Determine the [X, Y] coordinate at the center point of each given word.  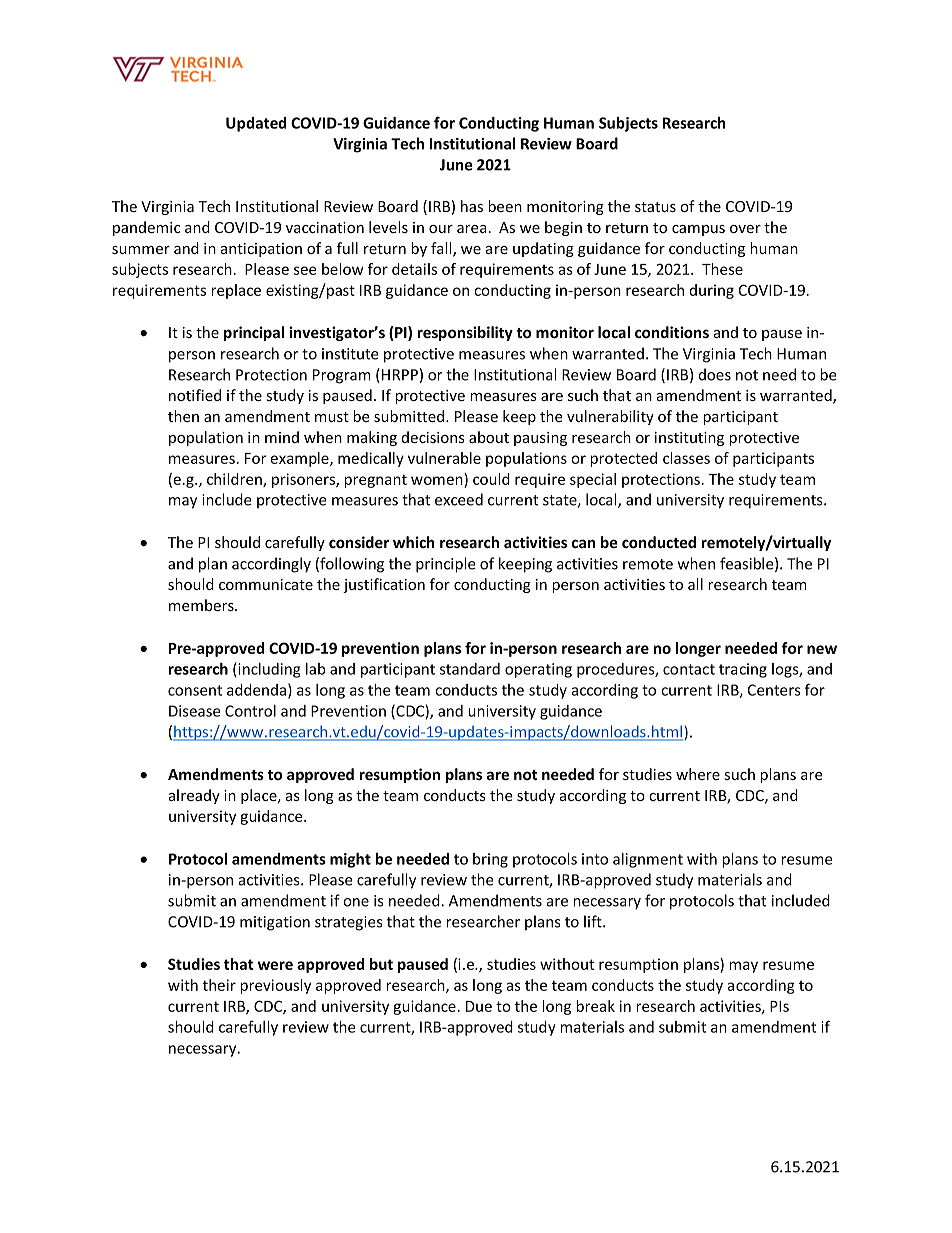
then [183, 416]
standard [470, 669]
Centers [774, 690]
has [472, 206]
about [489, 437]
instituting [689, 439]
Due [479, 1006]
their [219, 985]
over [745, 229]
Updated [256, 124]
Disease [195, 711]
